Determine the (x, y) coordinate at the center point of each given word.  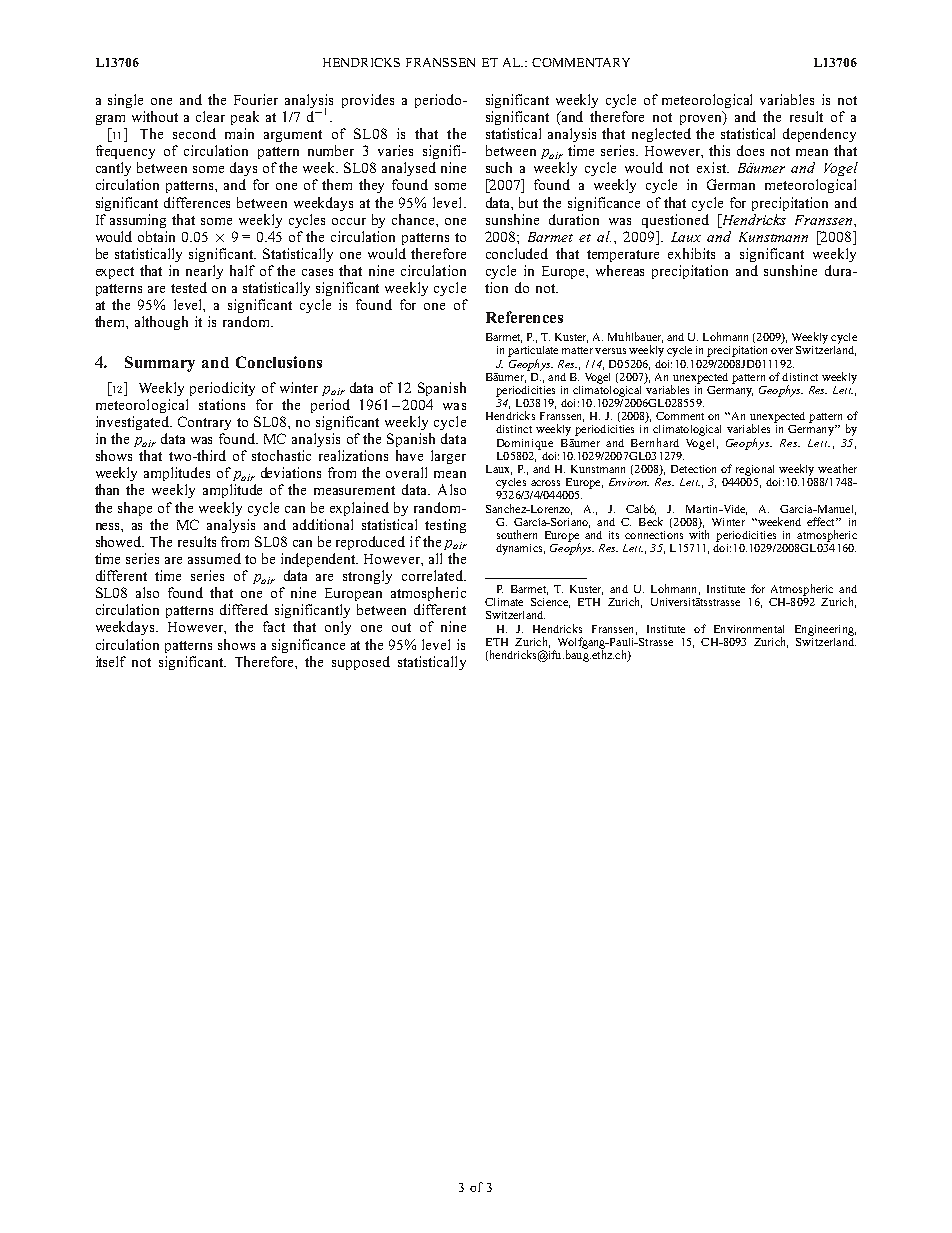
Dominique (525, 444)
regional (755, 470)
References (524, 317)
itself (111, 661)
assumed (214, 558)
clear (210, 116)
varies (395, 150)
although (161, 323)
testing (445, 526)
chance (414, 219)
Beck (651, 521)
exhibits (691, 253)
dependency (819, 135)
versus (610, 351)
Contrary (204, 423)
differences (197, 202)
